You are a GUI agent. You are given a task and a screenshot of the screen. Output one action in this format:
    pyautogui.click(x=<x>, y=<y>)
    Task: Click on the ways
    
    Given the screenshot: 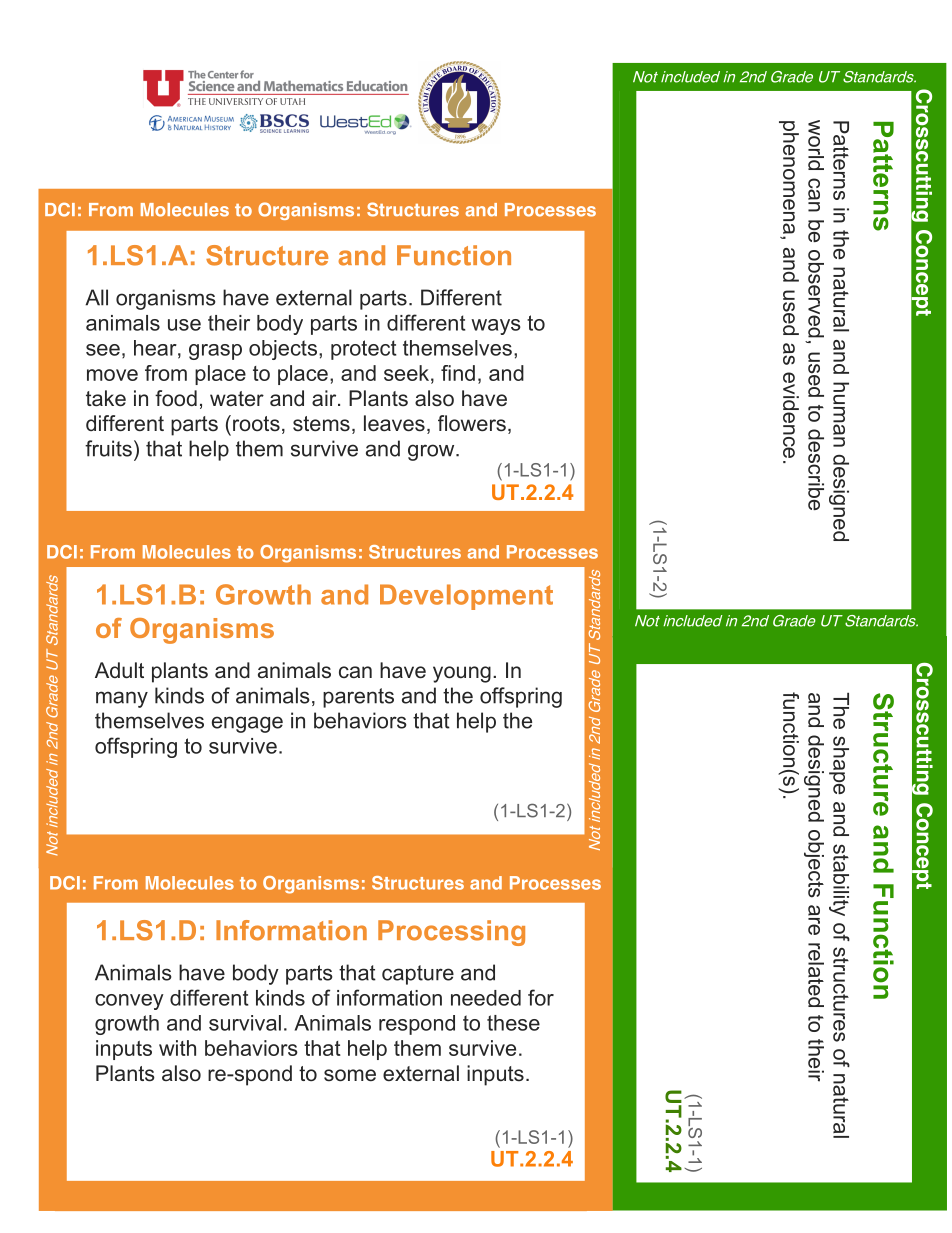 What is the action you would take?
    pyautogui.click(x=496, y=327)
